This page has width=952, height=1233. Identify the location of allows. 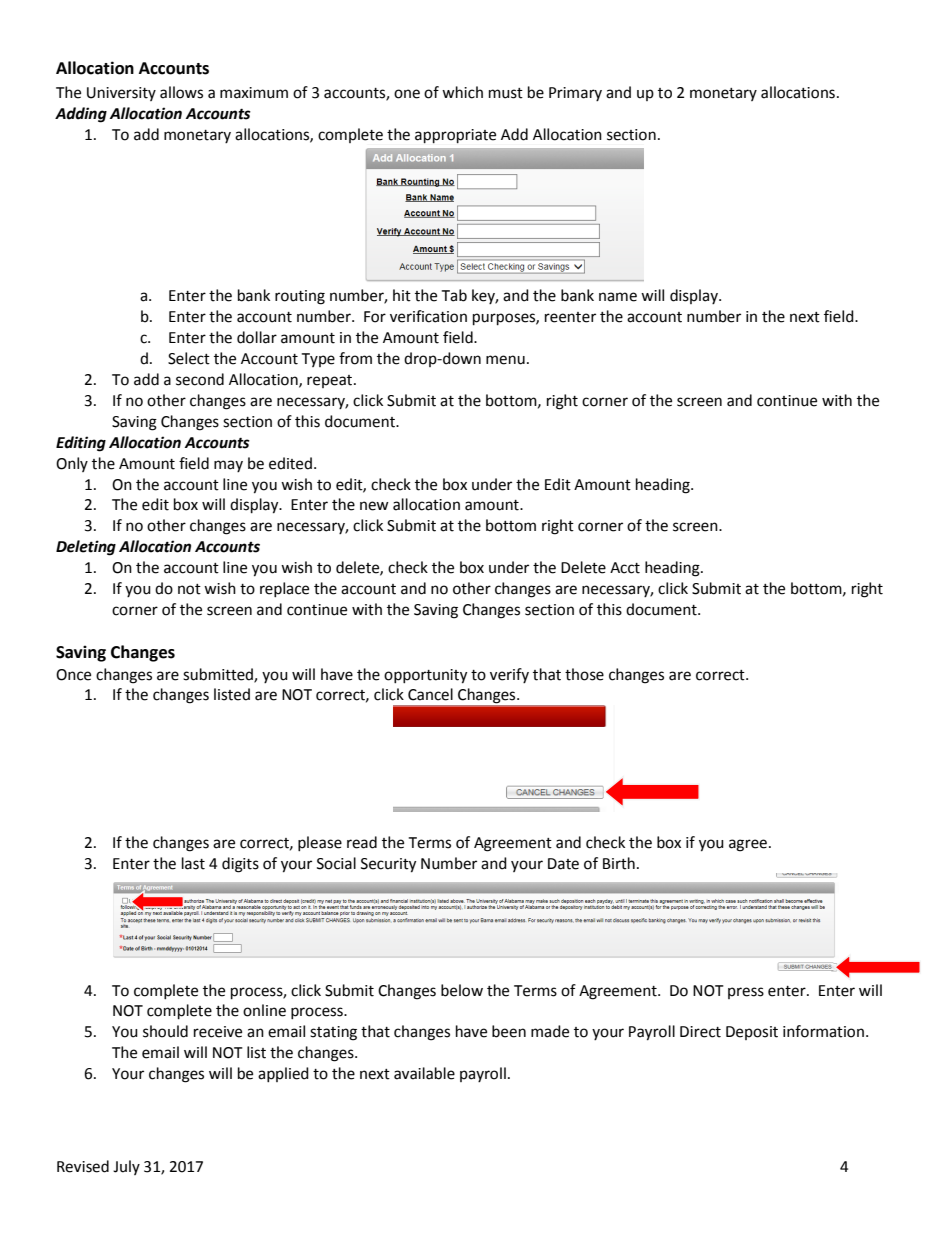
(181, 92).
